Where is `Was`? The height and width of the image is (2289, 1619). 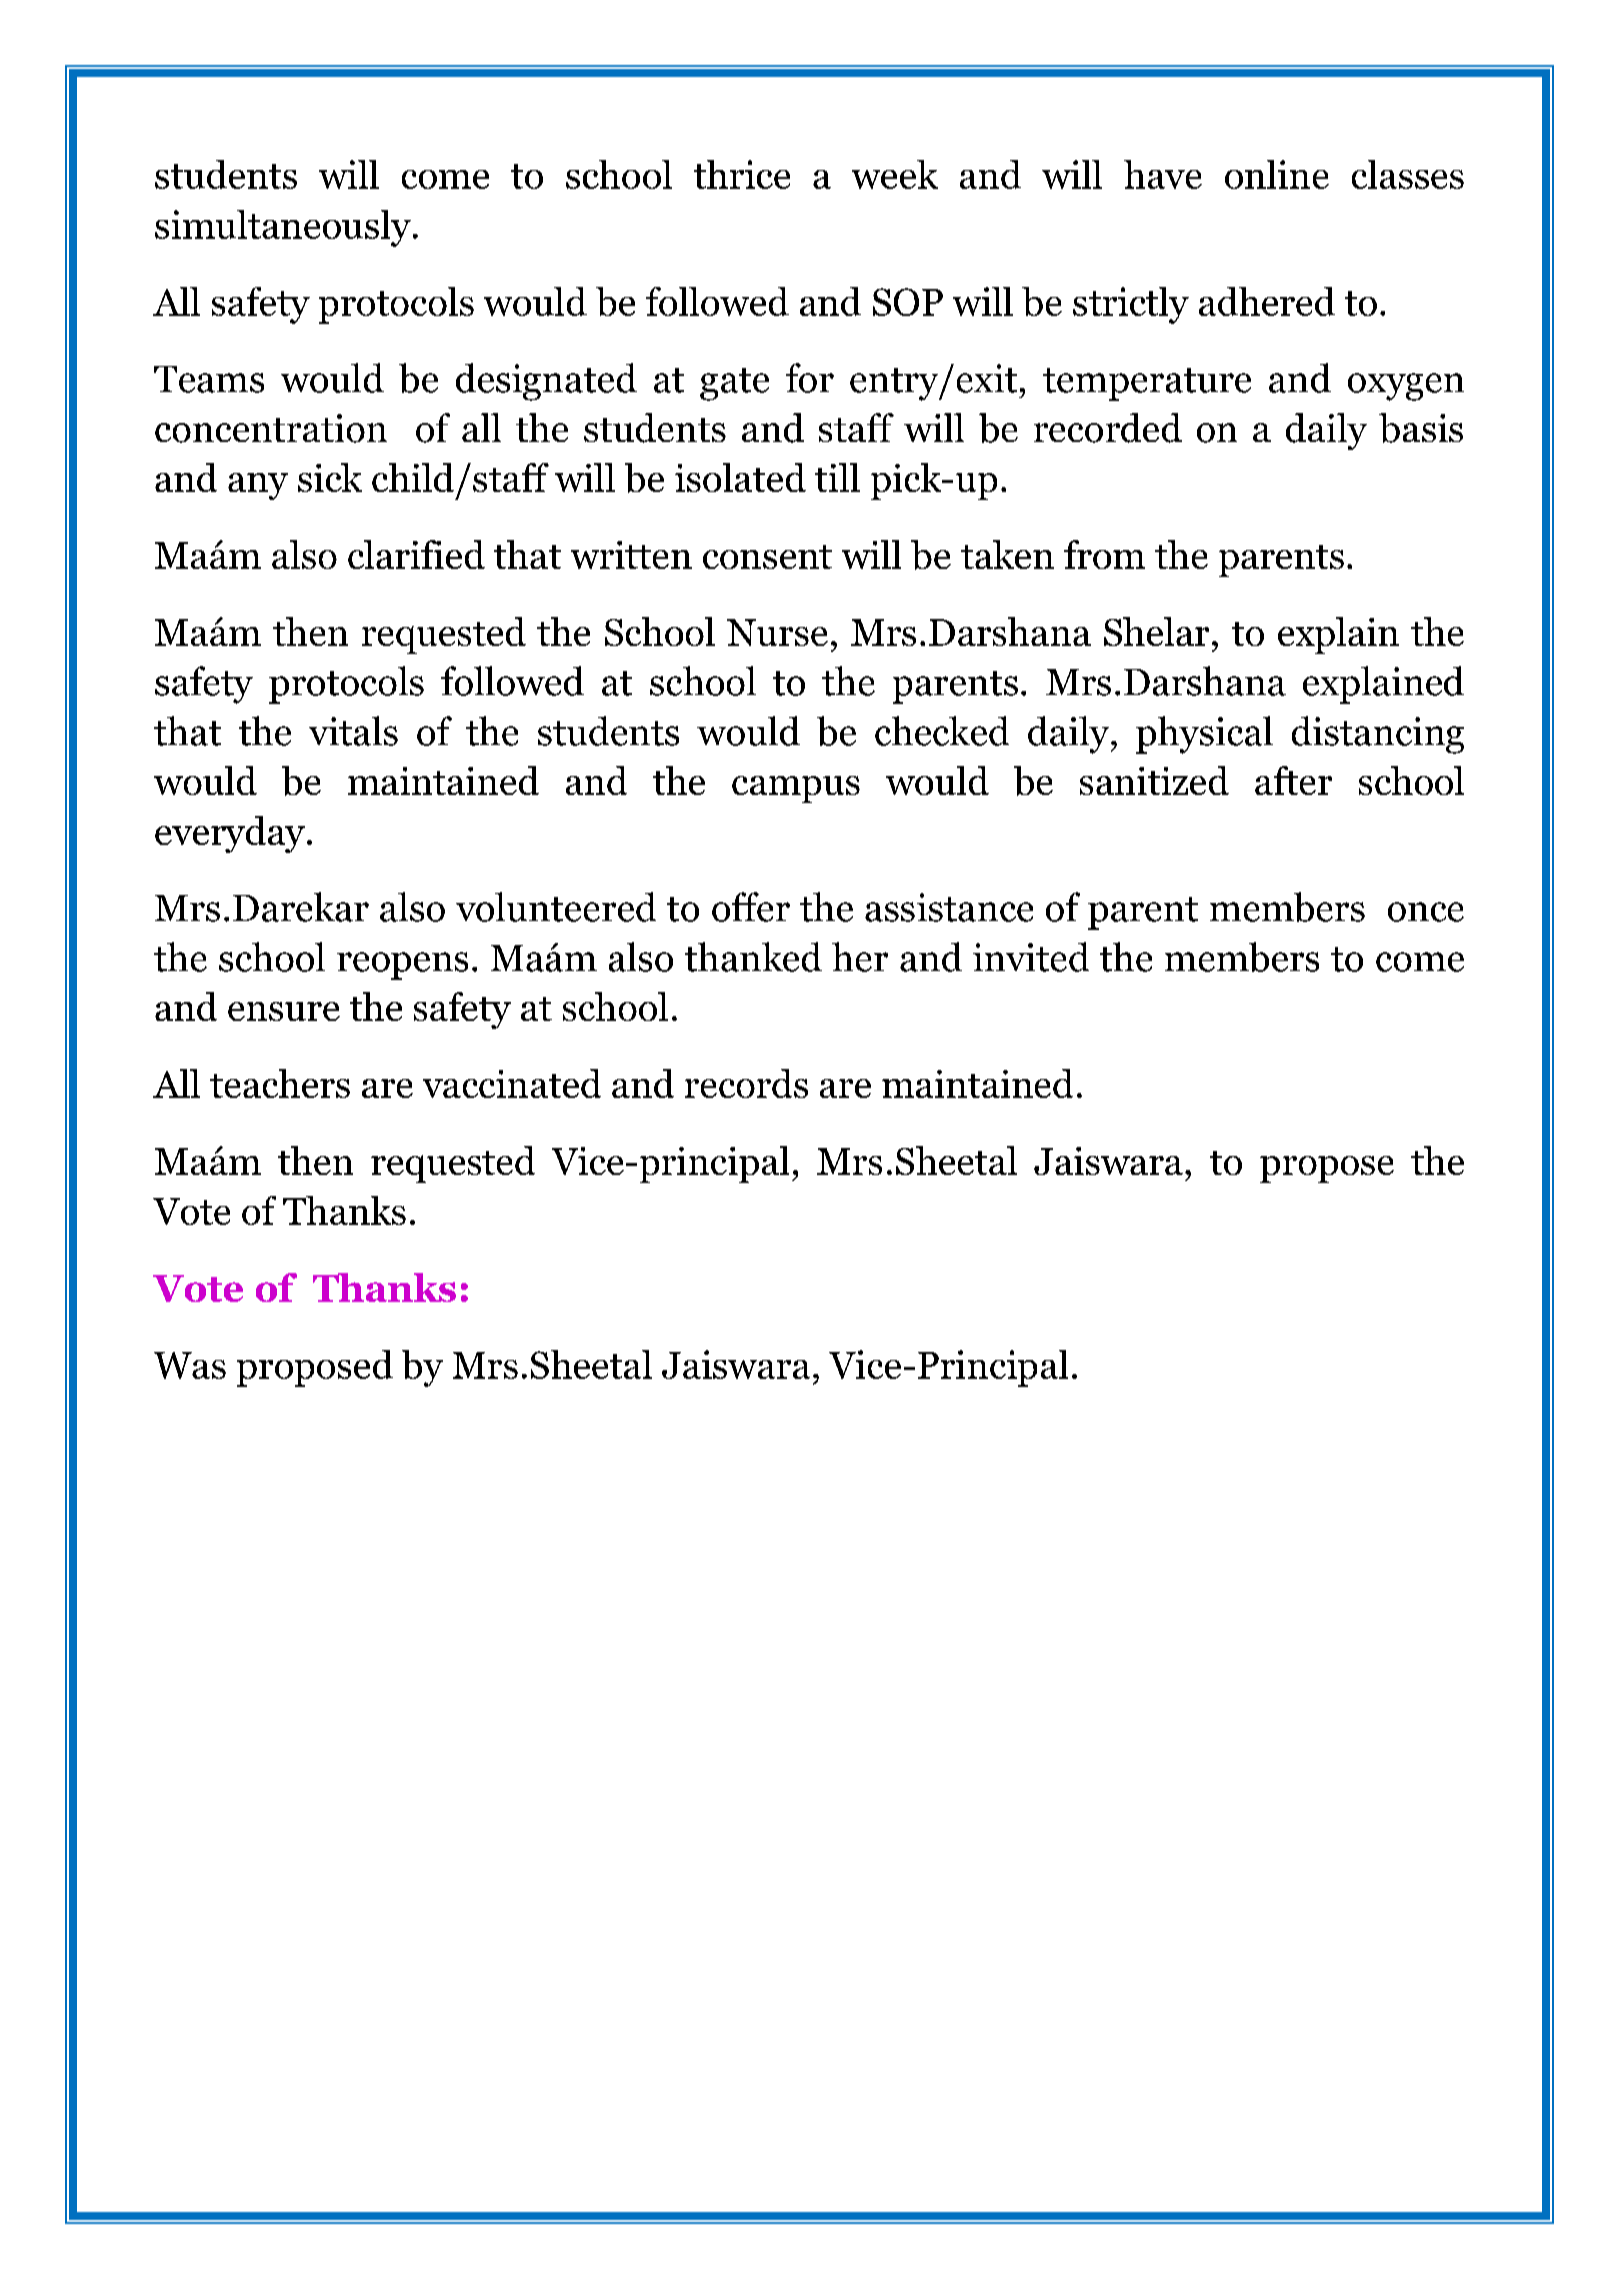 Was is located at coordinates (190, 1365).
